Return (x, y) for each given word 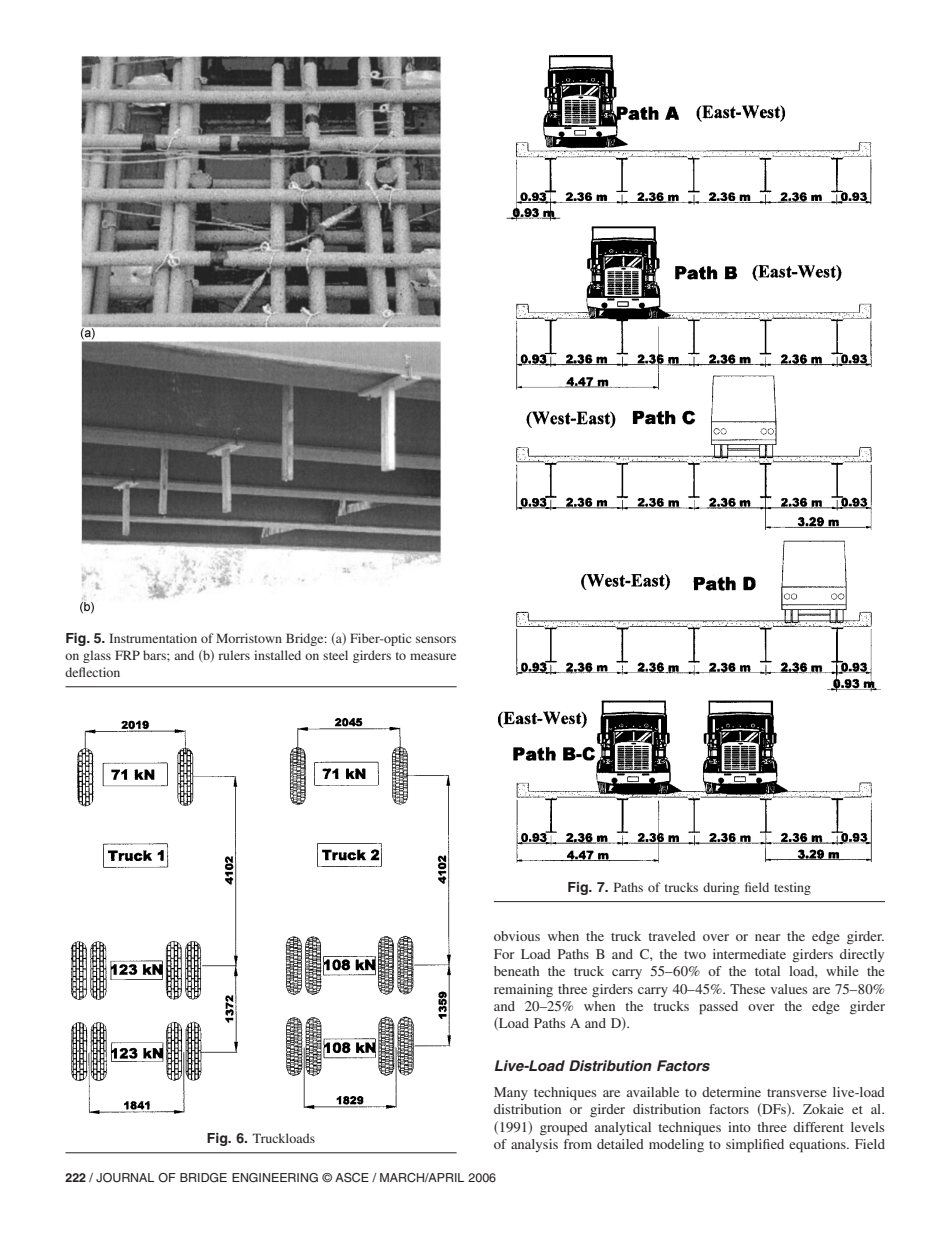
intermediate (749, 954)
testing (792, 888)
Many (511, 1093)
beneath (516, 971)
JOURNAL (125, 1178)
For (504, 954)
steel (335, 655)
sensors (436, 639)
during (721, 888)
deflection (92, 672)
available (653, 1092)
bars (155, 655)
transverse (797, 1093)
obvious (517, 936)
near (767, 937)
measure (433, 656)
